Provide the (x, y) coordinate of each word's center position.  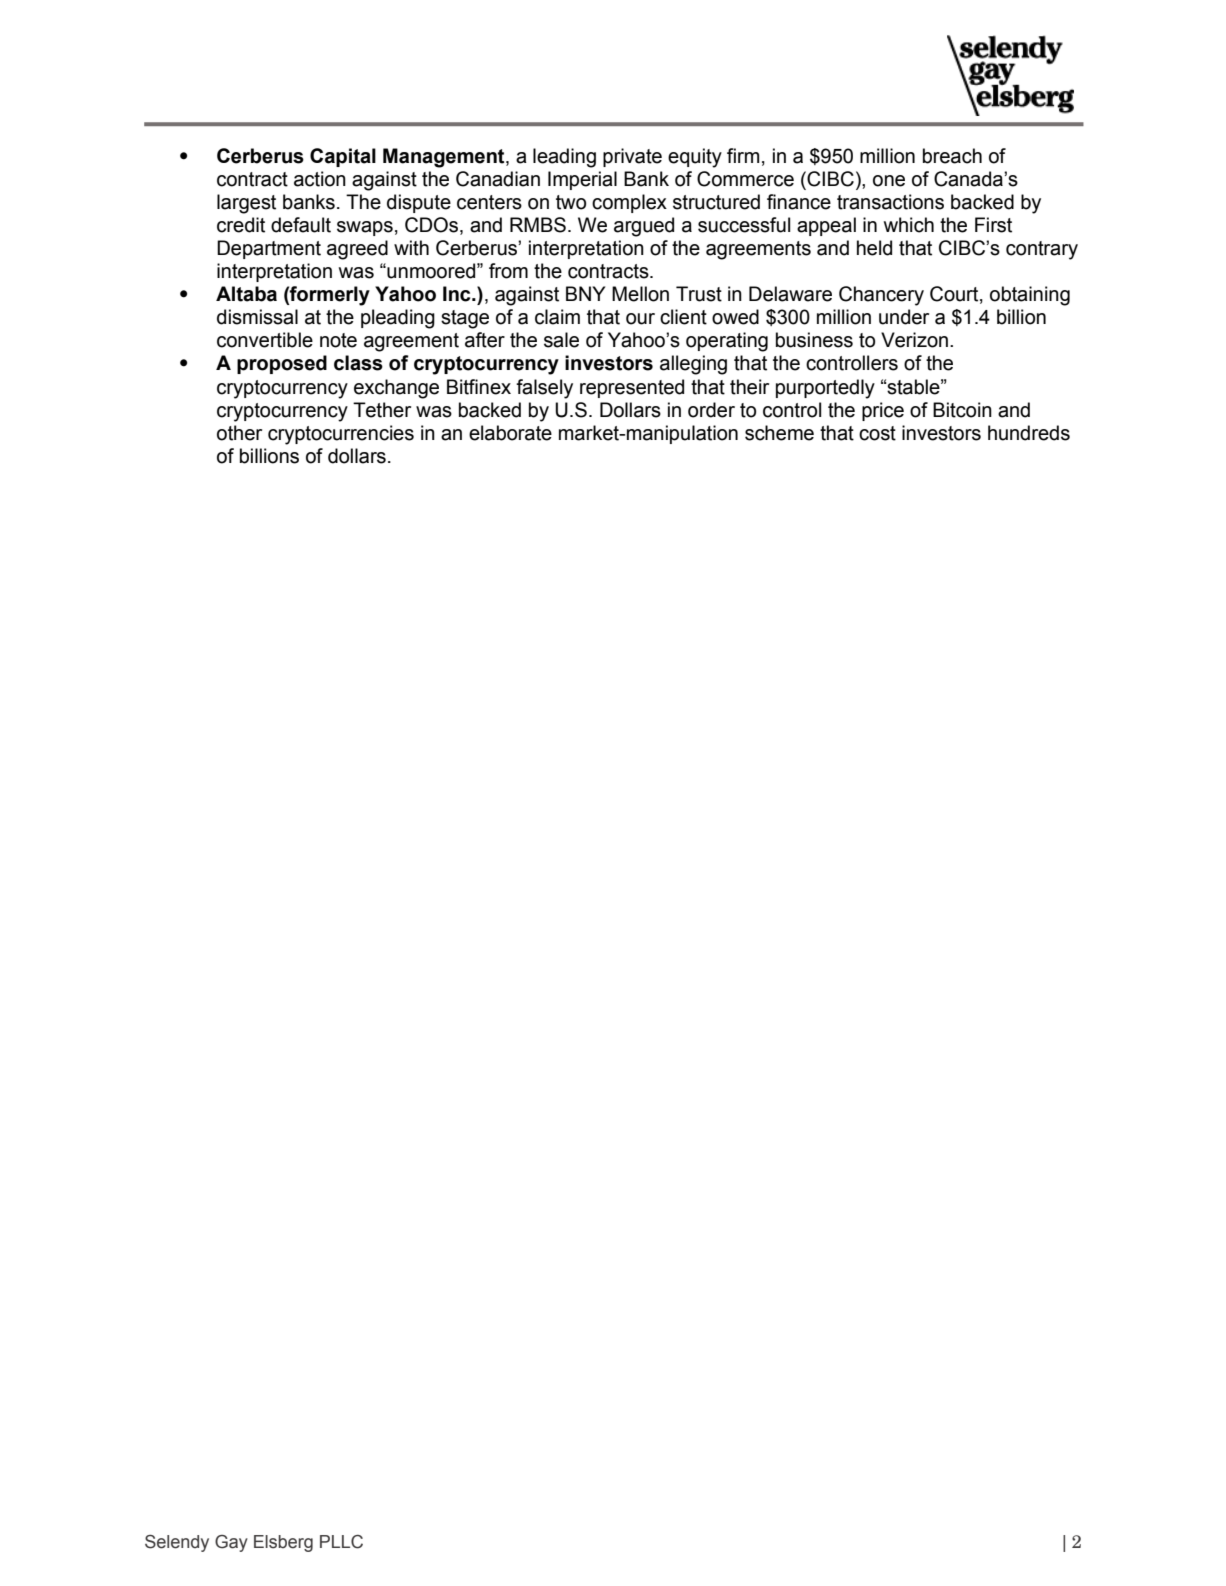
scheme (779, 433)
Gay (231, 1543)
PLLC (341, 1542)
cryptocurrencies (341, 435)
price (883, 411)
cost (877, 433)
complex (629, 203)
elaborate (510, 433)
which (909, 225)
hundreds (1029, 433)
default (301, 225)
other (239, 433)
